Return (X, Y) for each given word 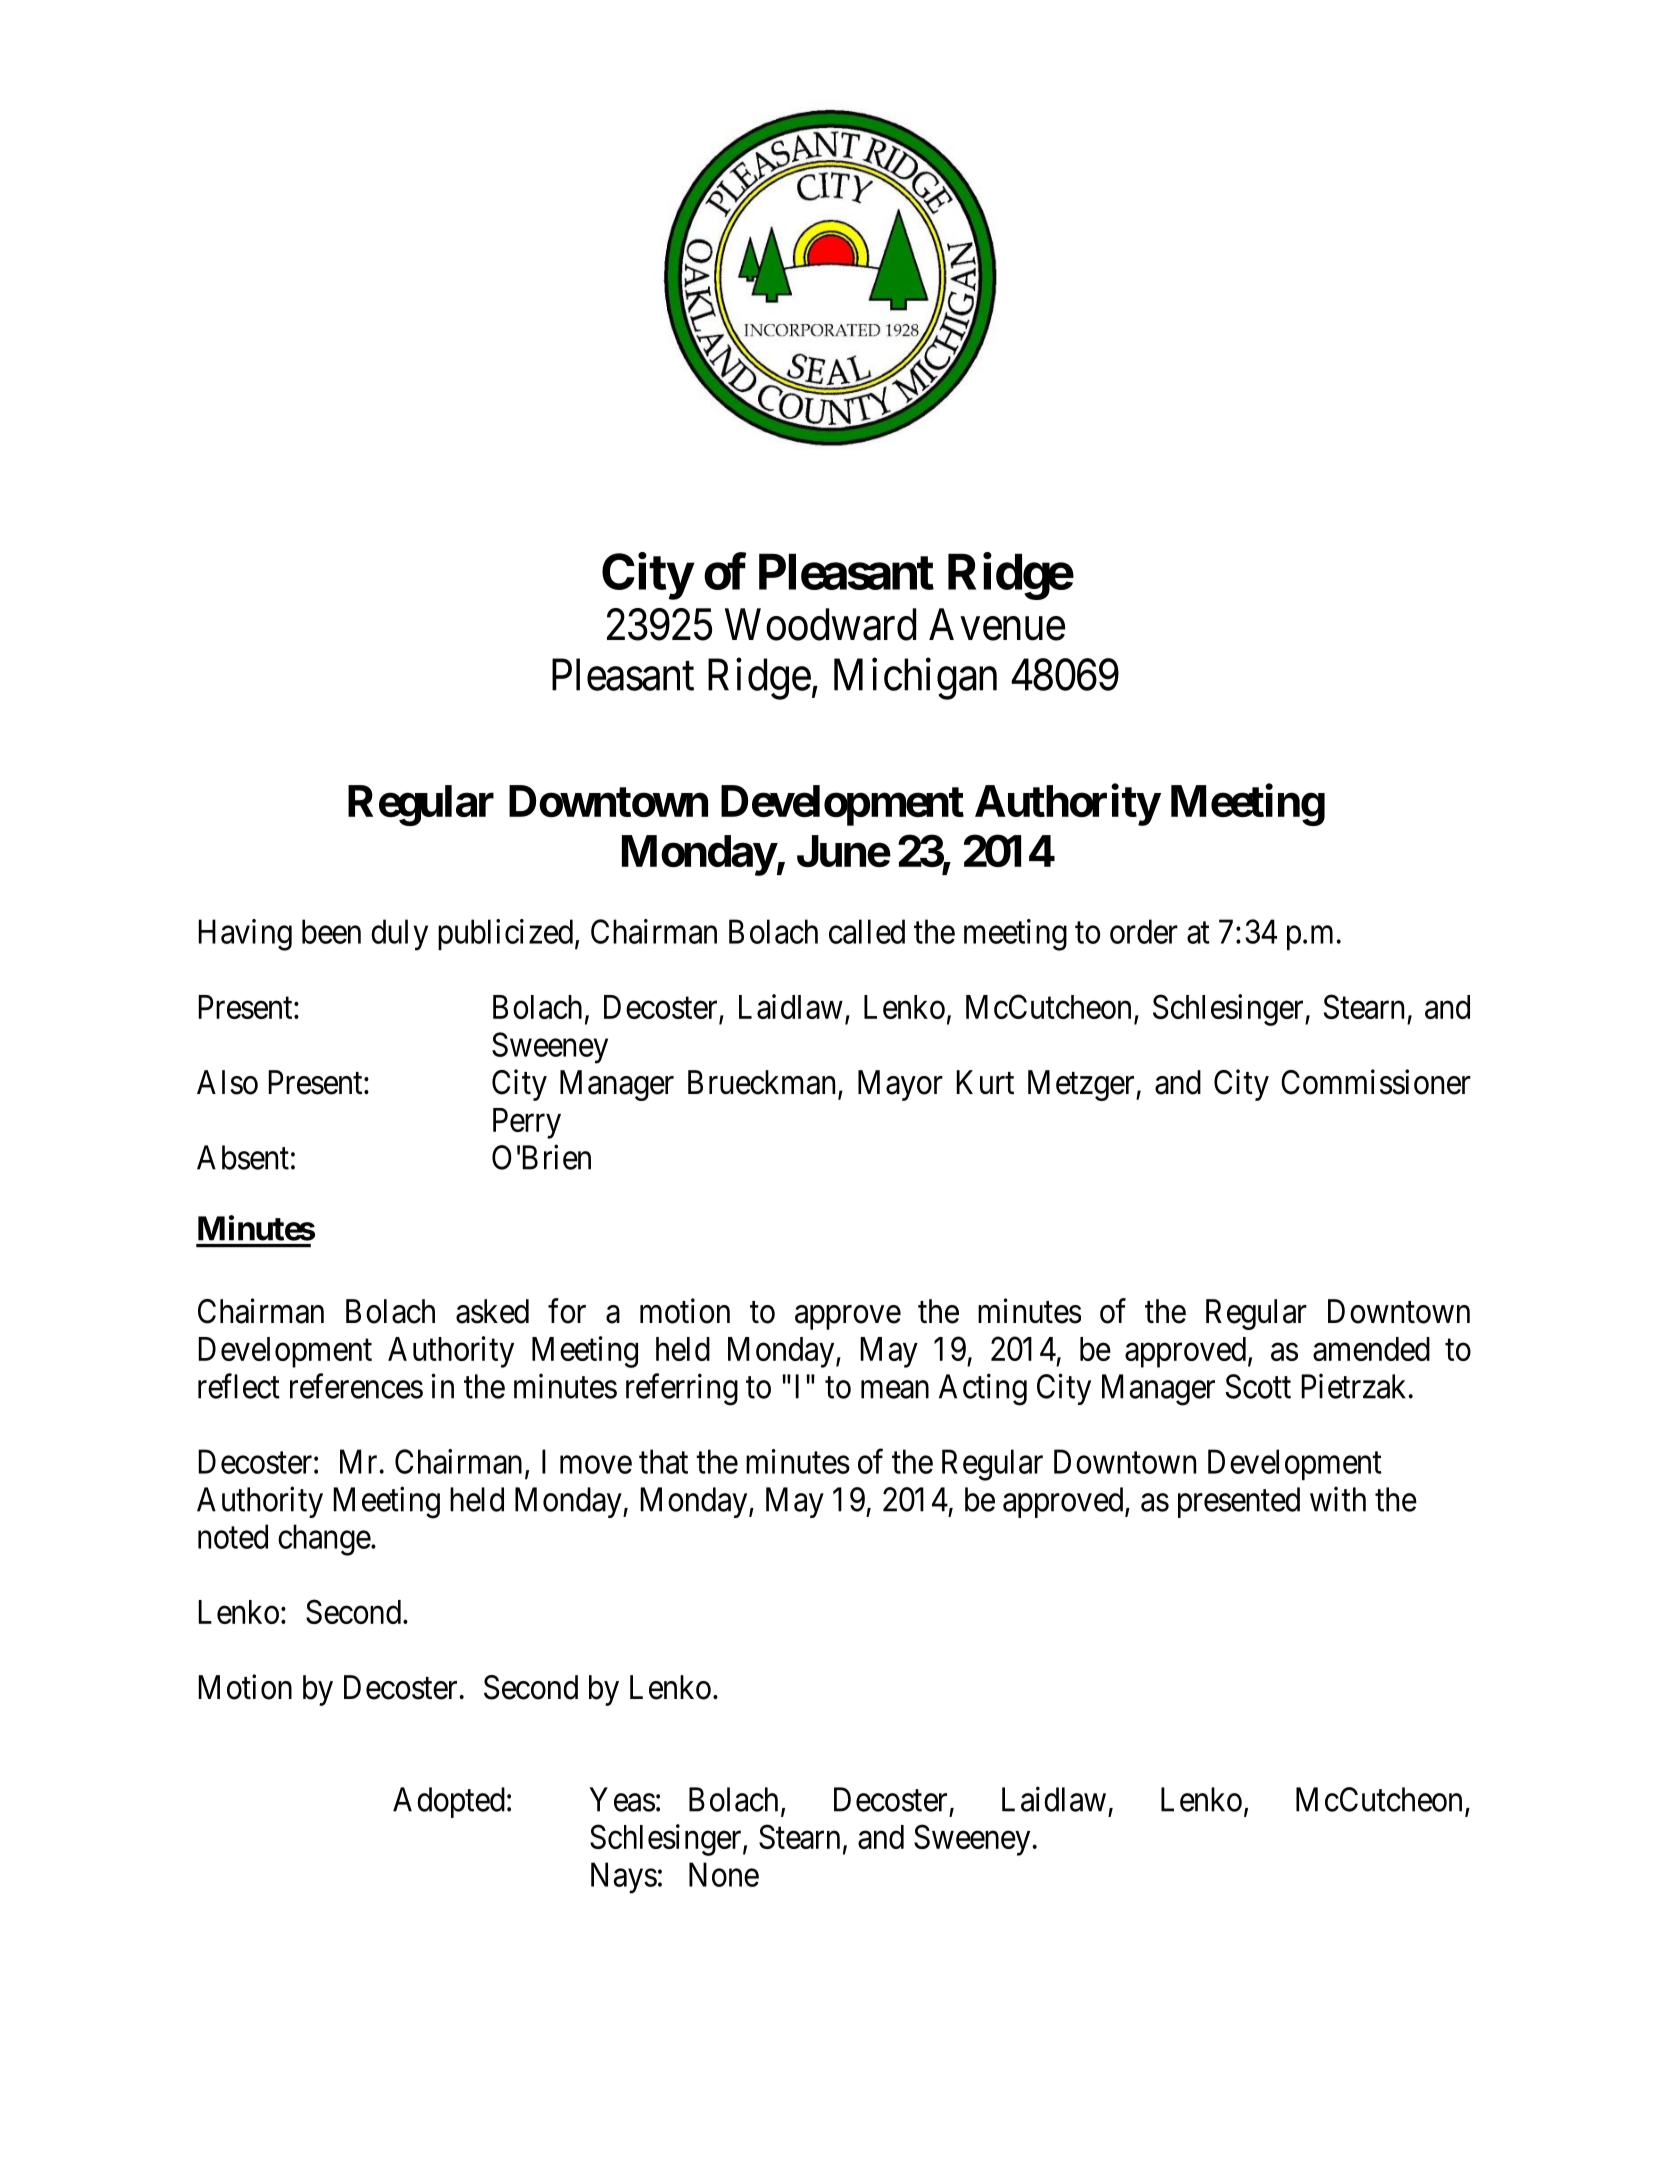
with (1338, 1499)
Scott (1258, 1386)
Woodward (820, 624)
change (324, 1540)
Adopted (449, 1802)
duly (399, 935)
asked (492, 1311)
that (663, 1461)
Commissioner (1376, 1082)
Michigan (915, 679)
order (1144, 931)
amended (1371, 1349)
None (724, 1874)
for (567, 1311)
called (867, 931)
